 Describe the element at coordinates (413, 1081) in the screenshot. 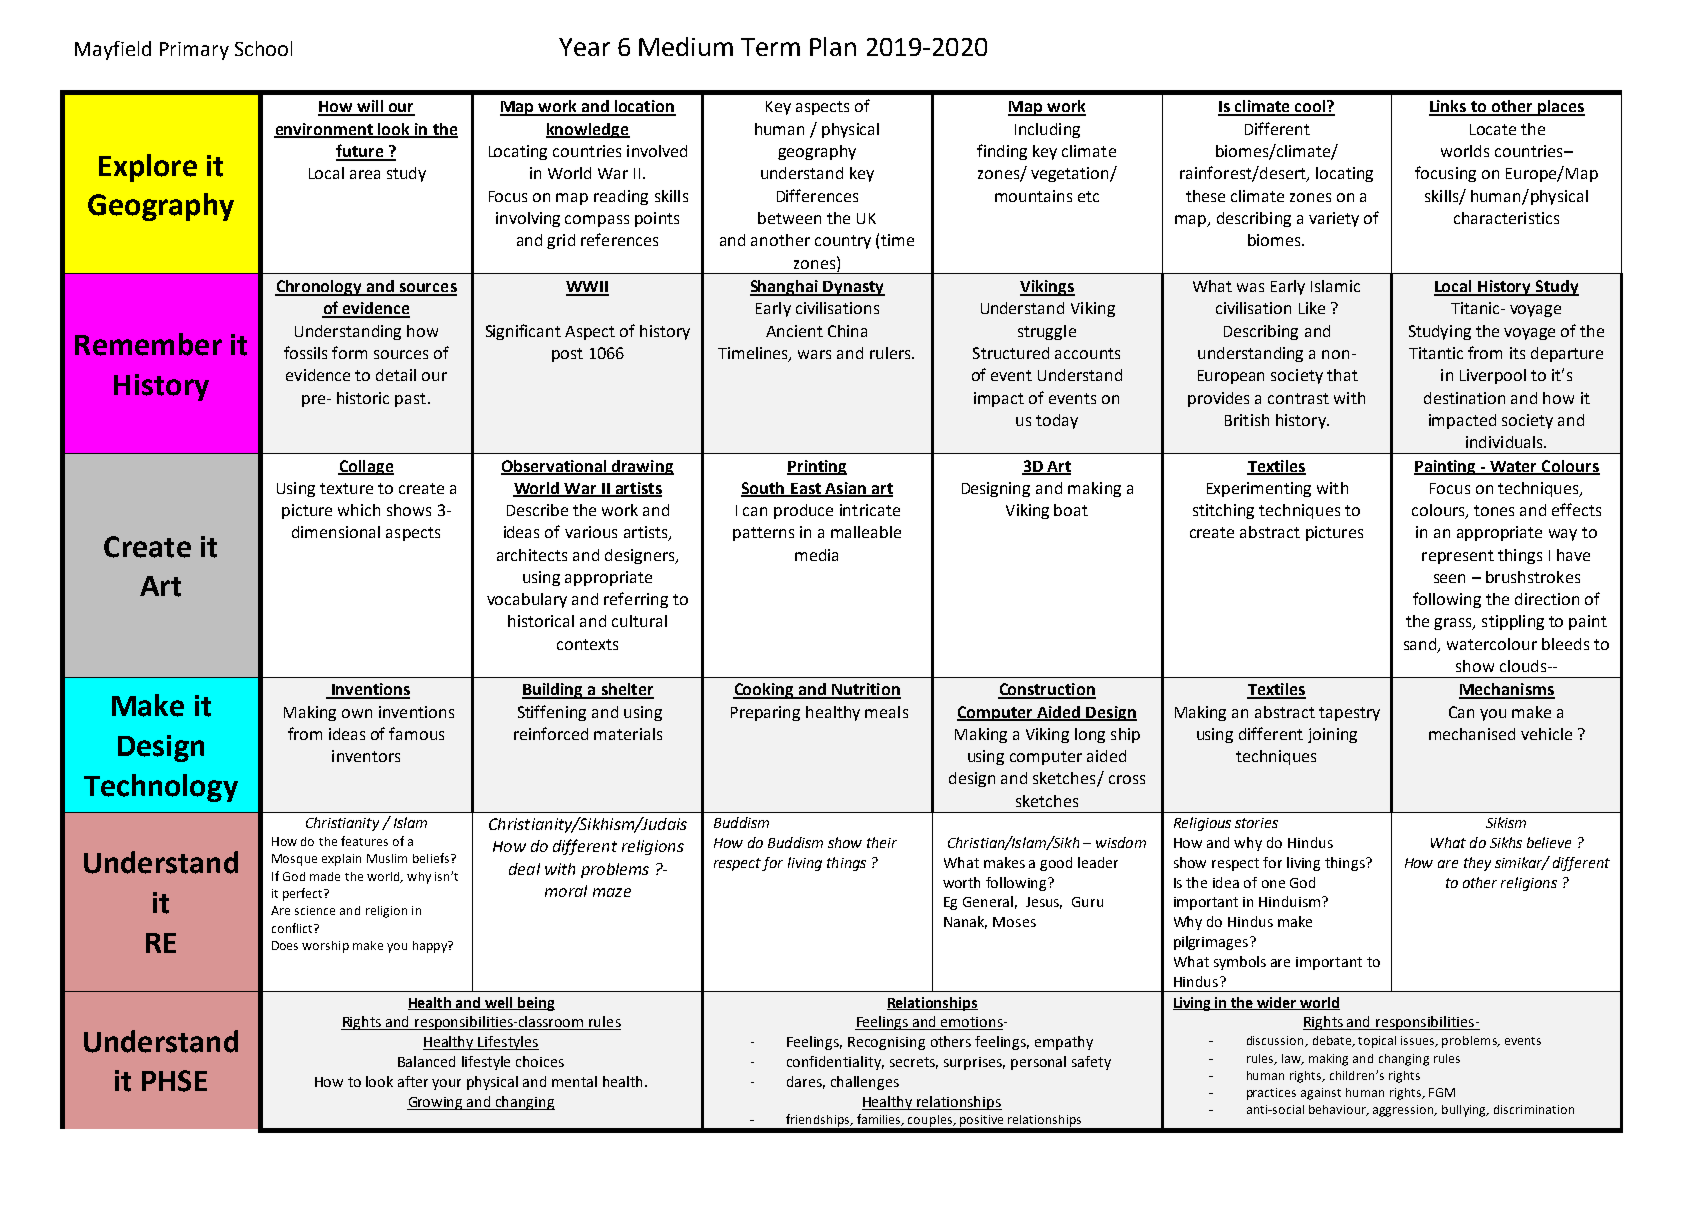

I see `after` at that location.
